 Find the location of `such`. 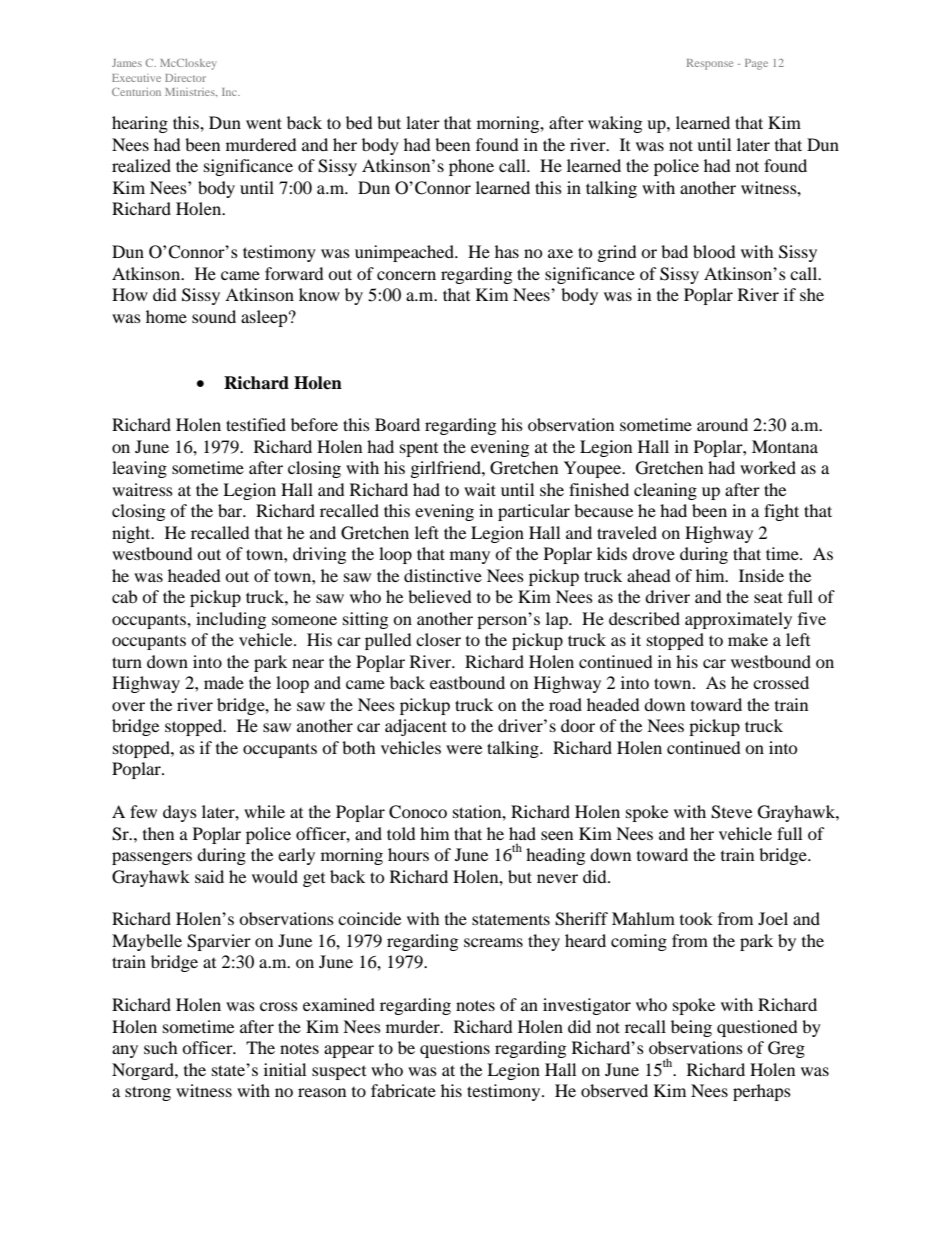

such is located at coordinates (161, 1047).
